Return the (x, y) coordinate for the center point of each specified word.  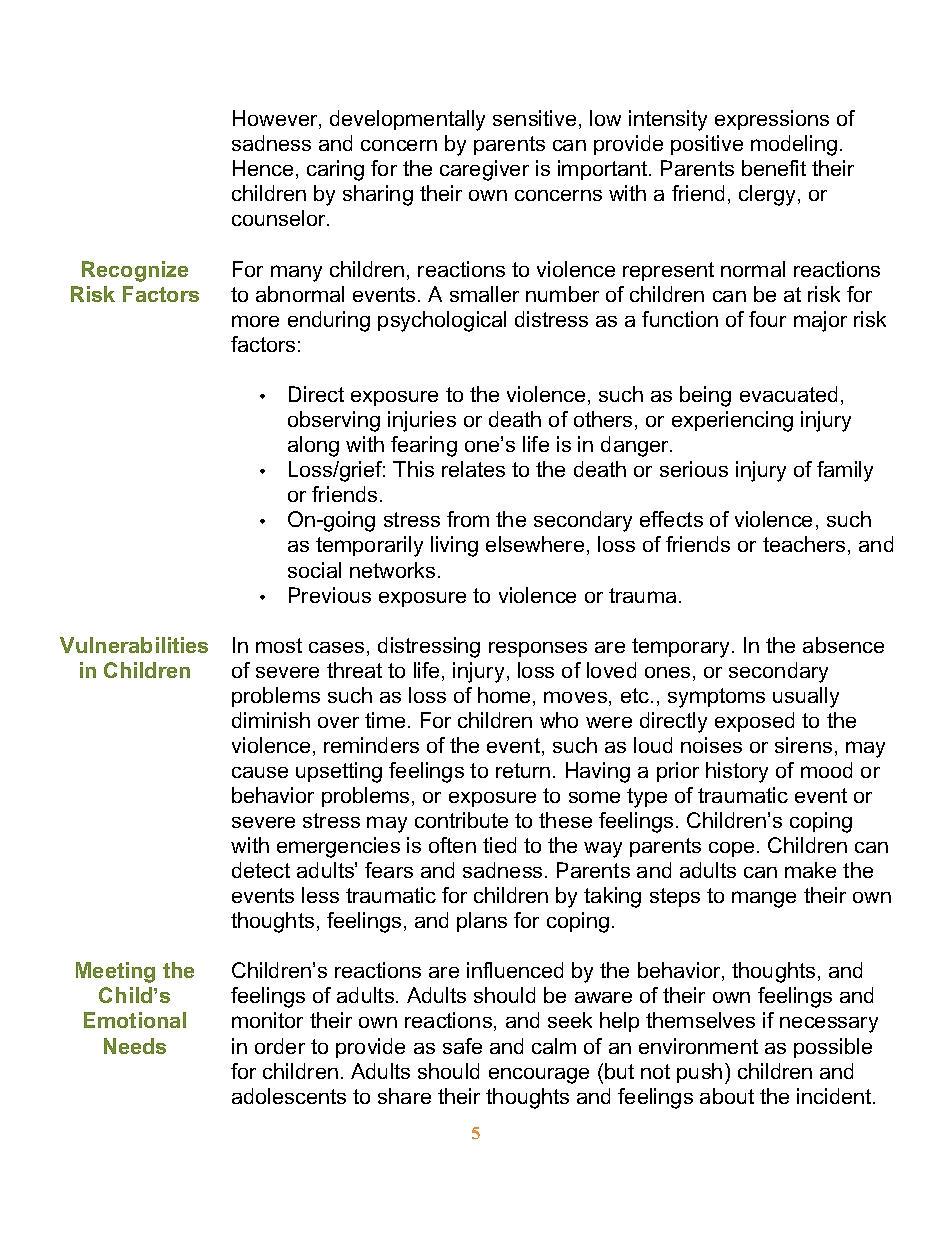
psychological (442, 321)
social (314, 570)
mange (764, 899)
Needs (135, 1046)
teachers (804, 544)
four (767, 319)
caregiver (484, 170)
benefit (774, 168)
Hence (263, 168)
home (504, 695)
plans (482, 922)
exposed (754, 722)
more (255, 321)
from (468, 519)
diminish (271, 720)
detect (261, 870)
